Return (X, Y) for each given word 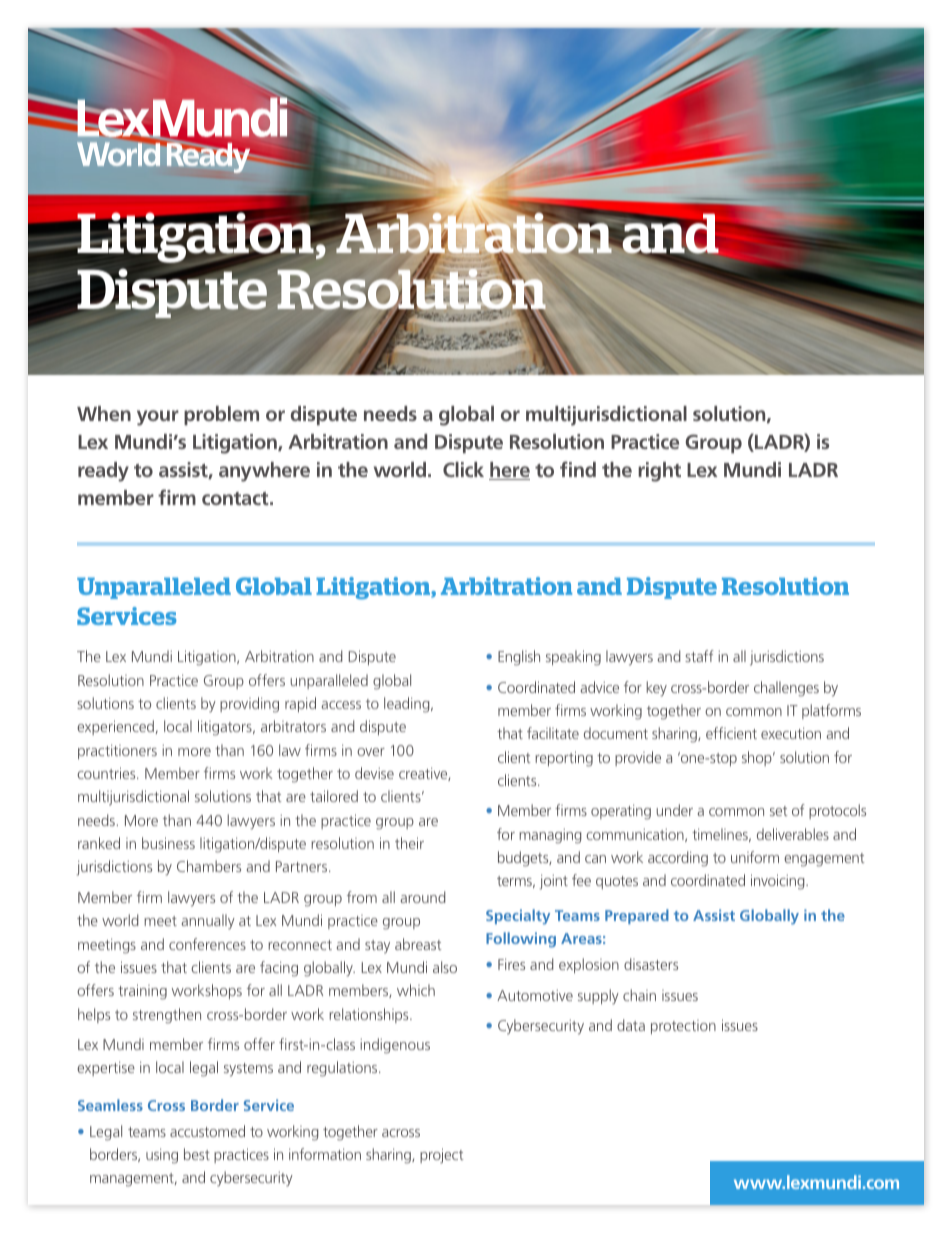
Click (463, 469)
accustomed (207, 1131)
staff (699, 656)
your (158, 418)
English (519, 658)
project (442, 1156)
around (422, 897)
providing (249, 705)
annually (208, 922)
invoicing (779, 882)
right (659, 472)
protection (683, 1027)
